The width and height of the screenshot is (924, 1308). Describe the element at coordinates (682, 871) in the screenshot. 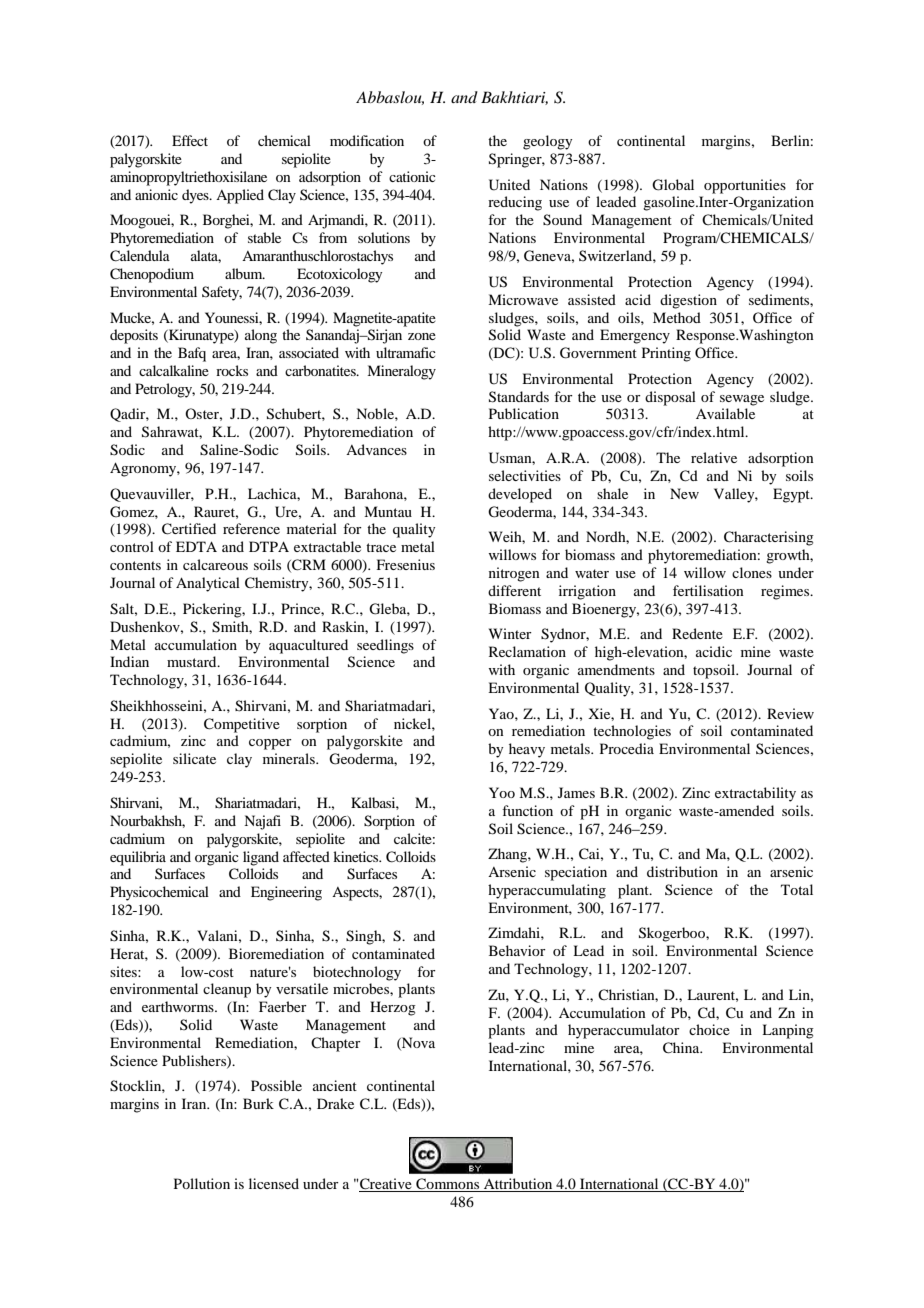

I see `distribution` at that location.
